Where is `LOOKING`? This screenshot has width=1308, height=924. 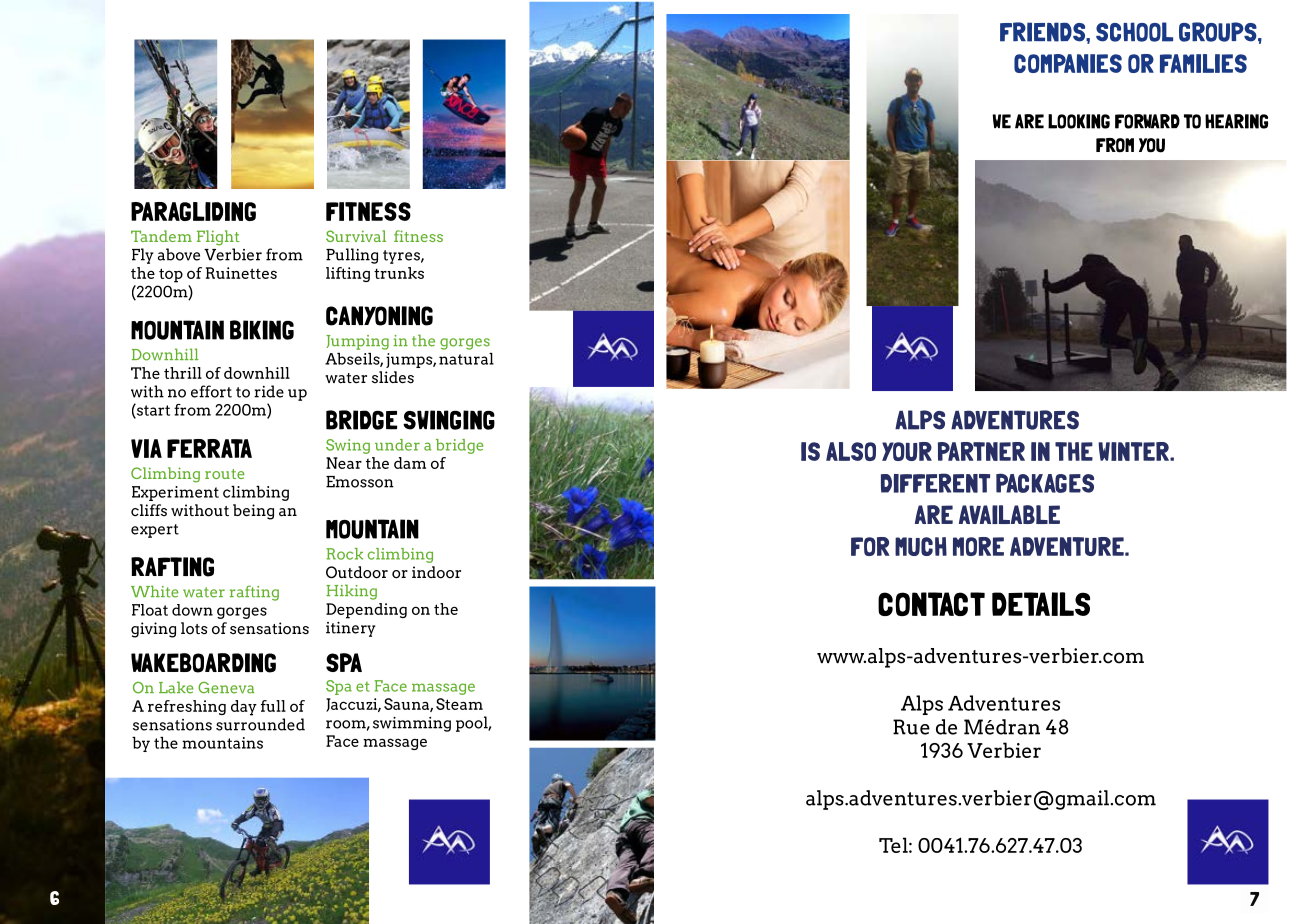 LOOKING is located at coordinates (1079, 121).
